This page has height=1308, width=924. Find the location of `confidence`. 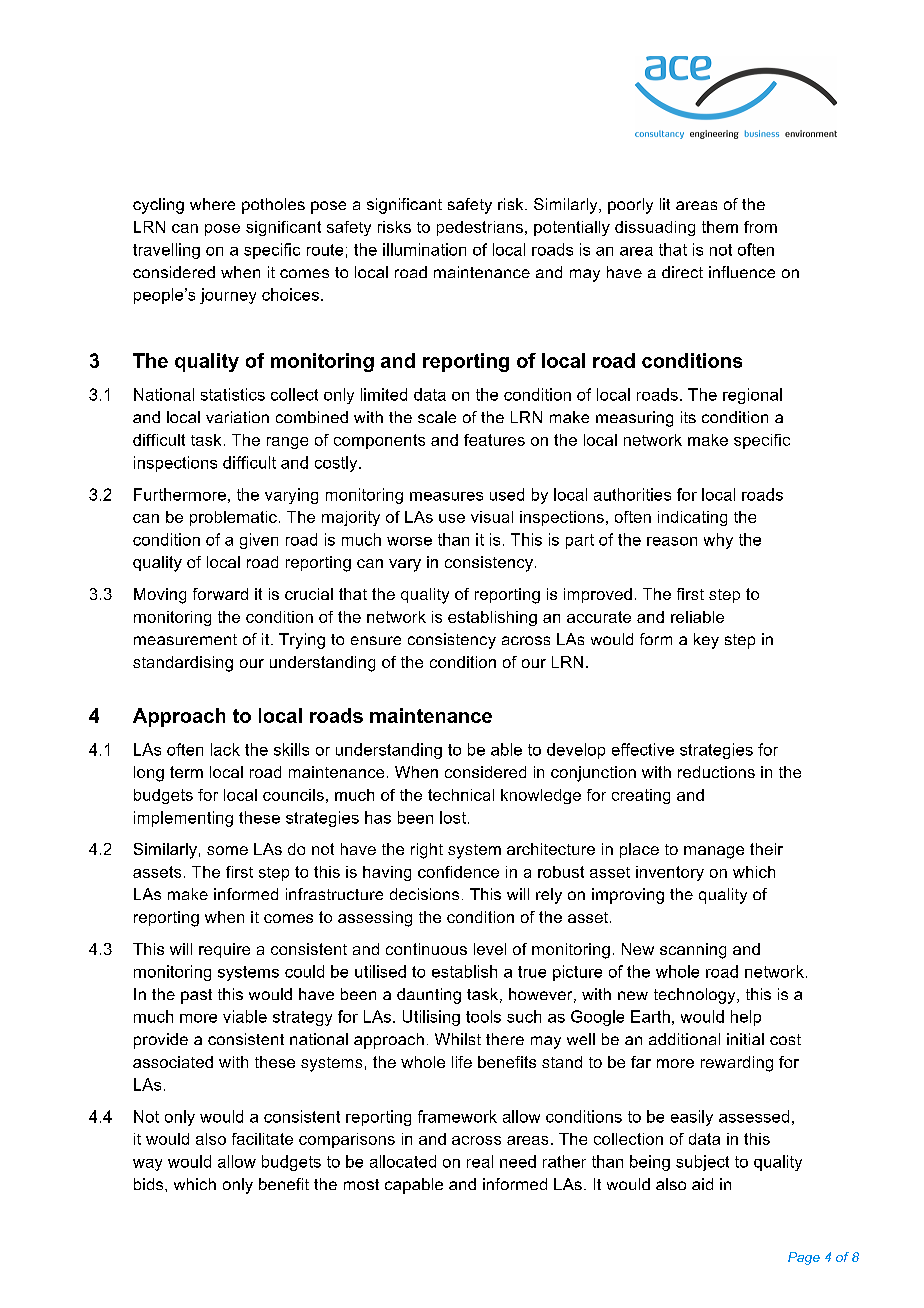

confidence is located at coordinates (458, 872).
